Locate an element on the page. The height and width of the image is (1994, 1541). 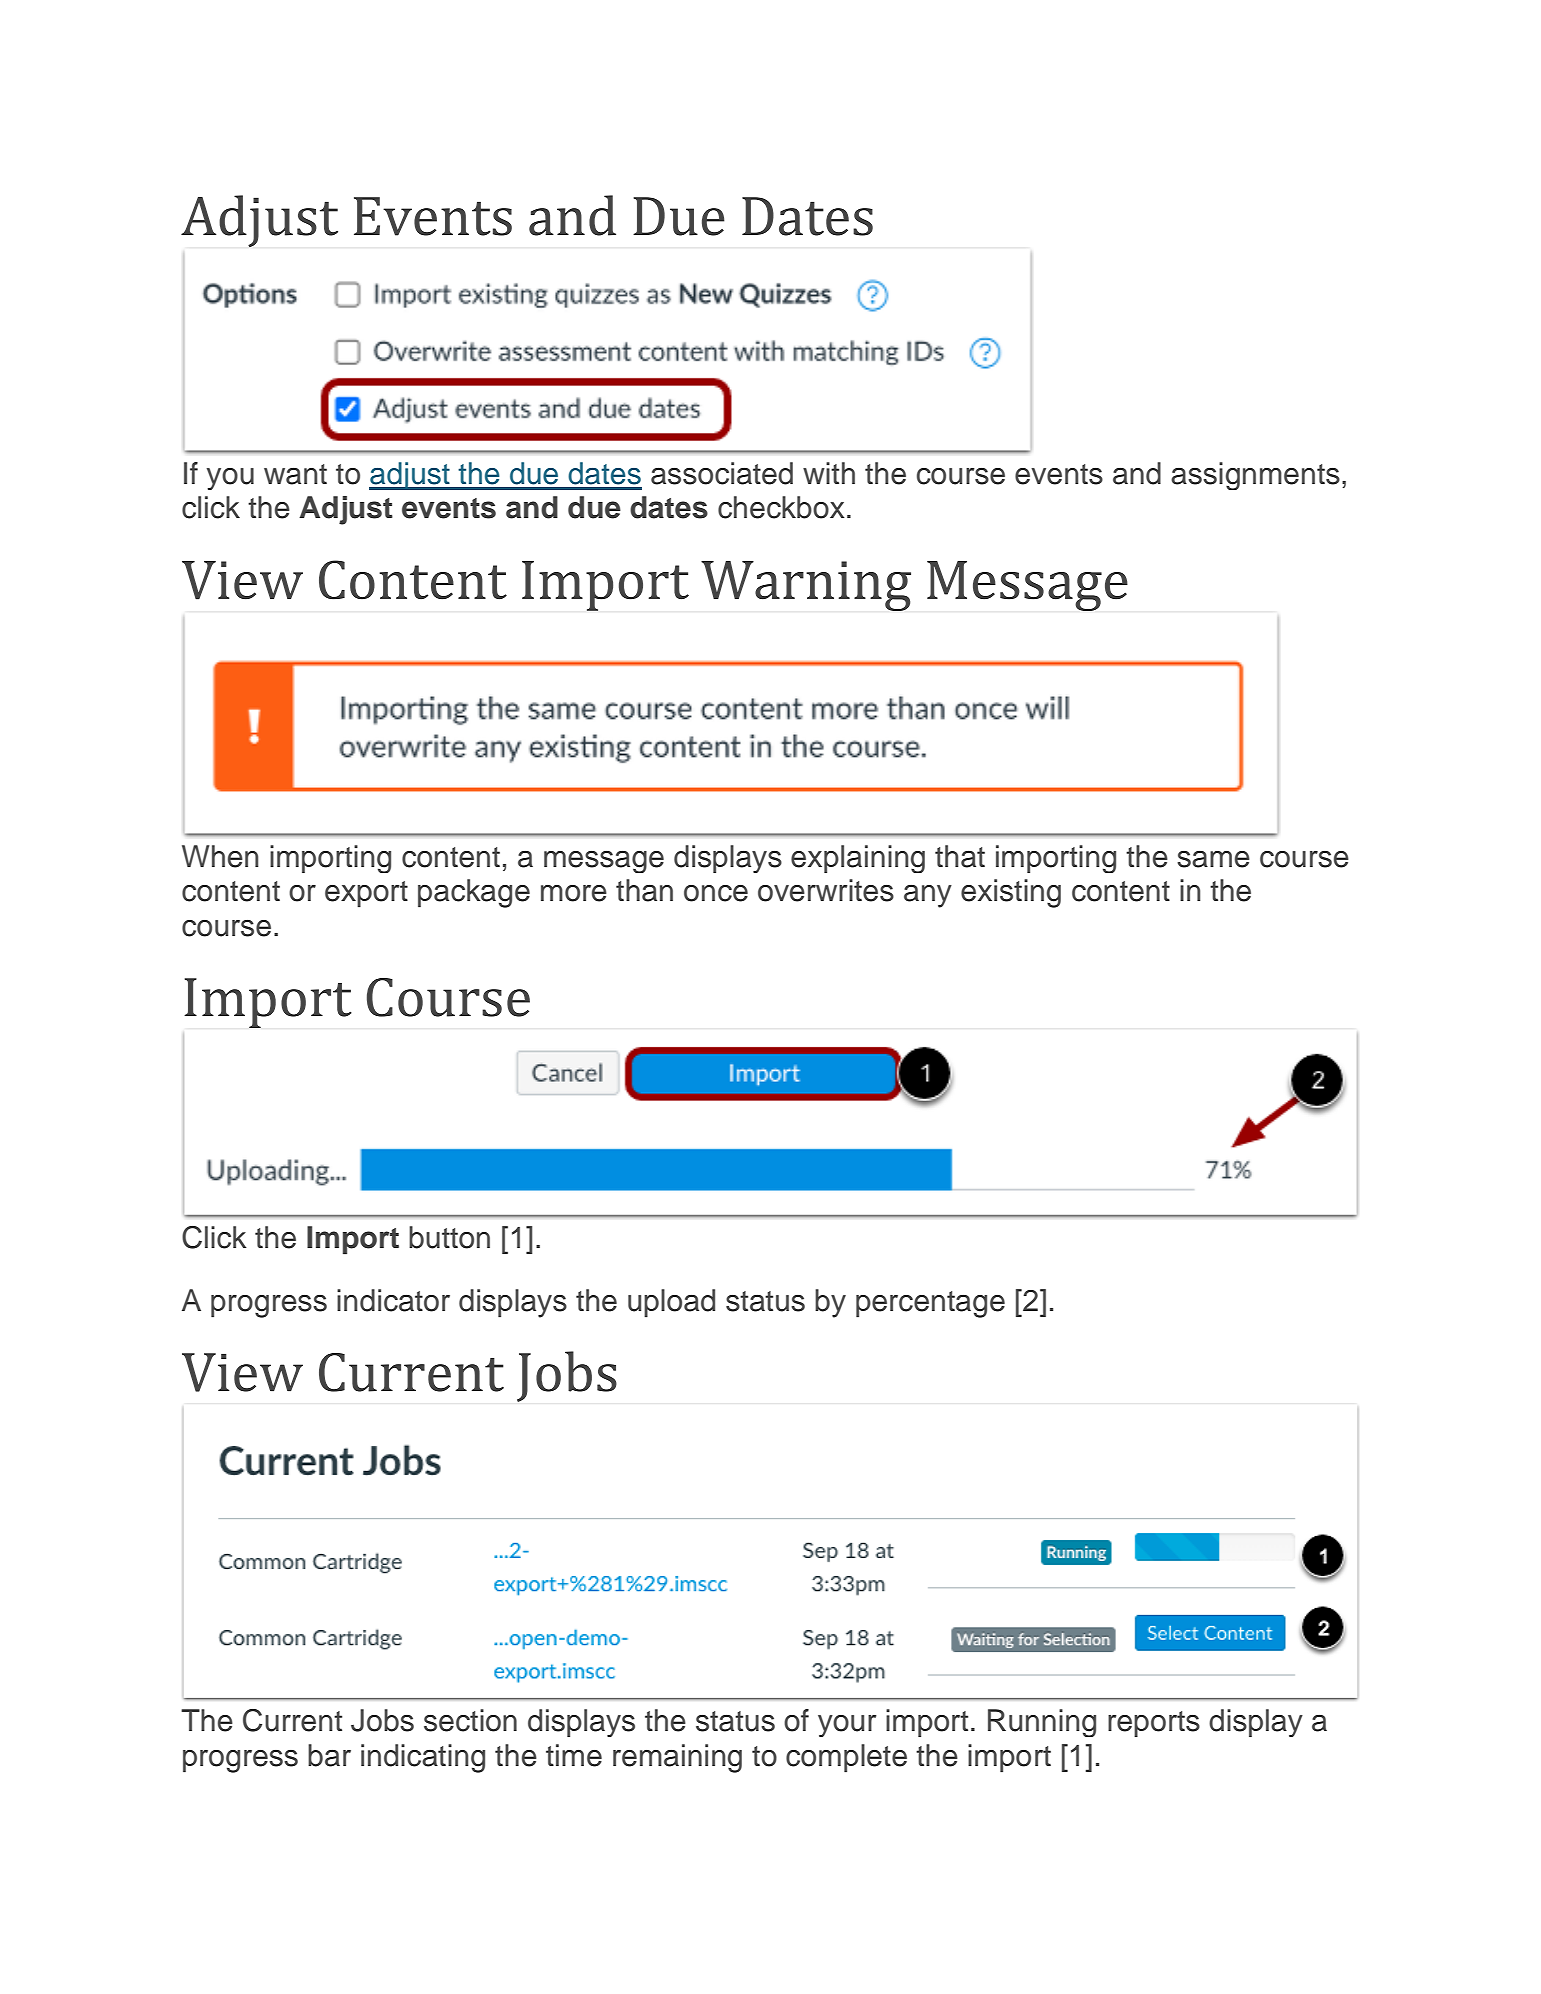
indicator is located at coordinates (393, 1300).
